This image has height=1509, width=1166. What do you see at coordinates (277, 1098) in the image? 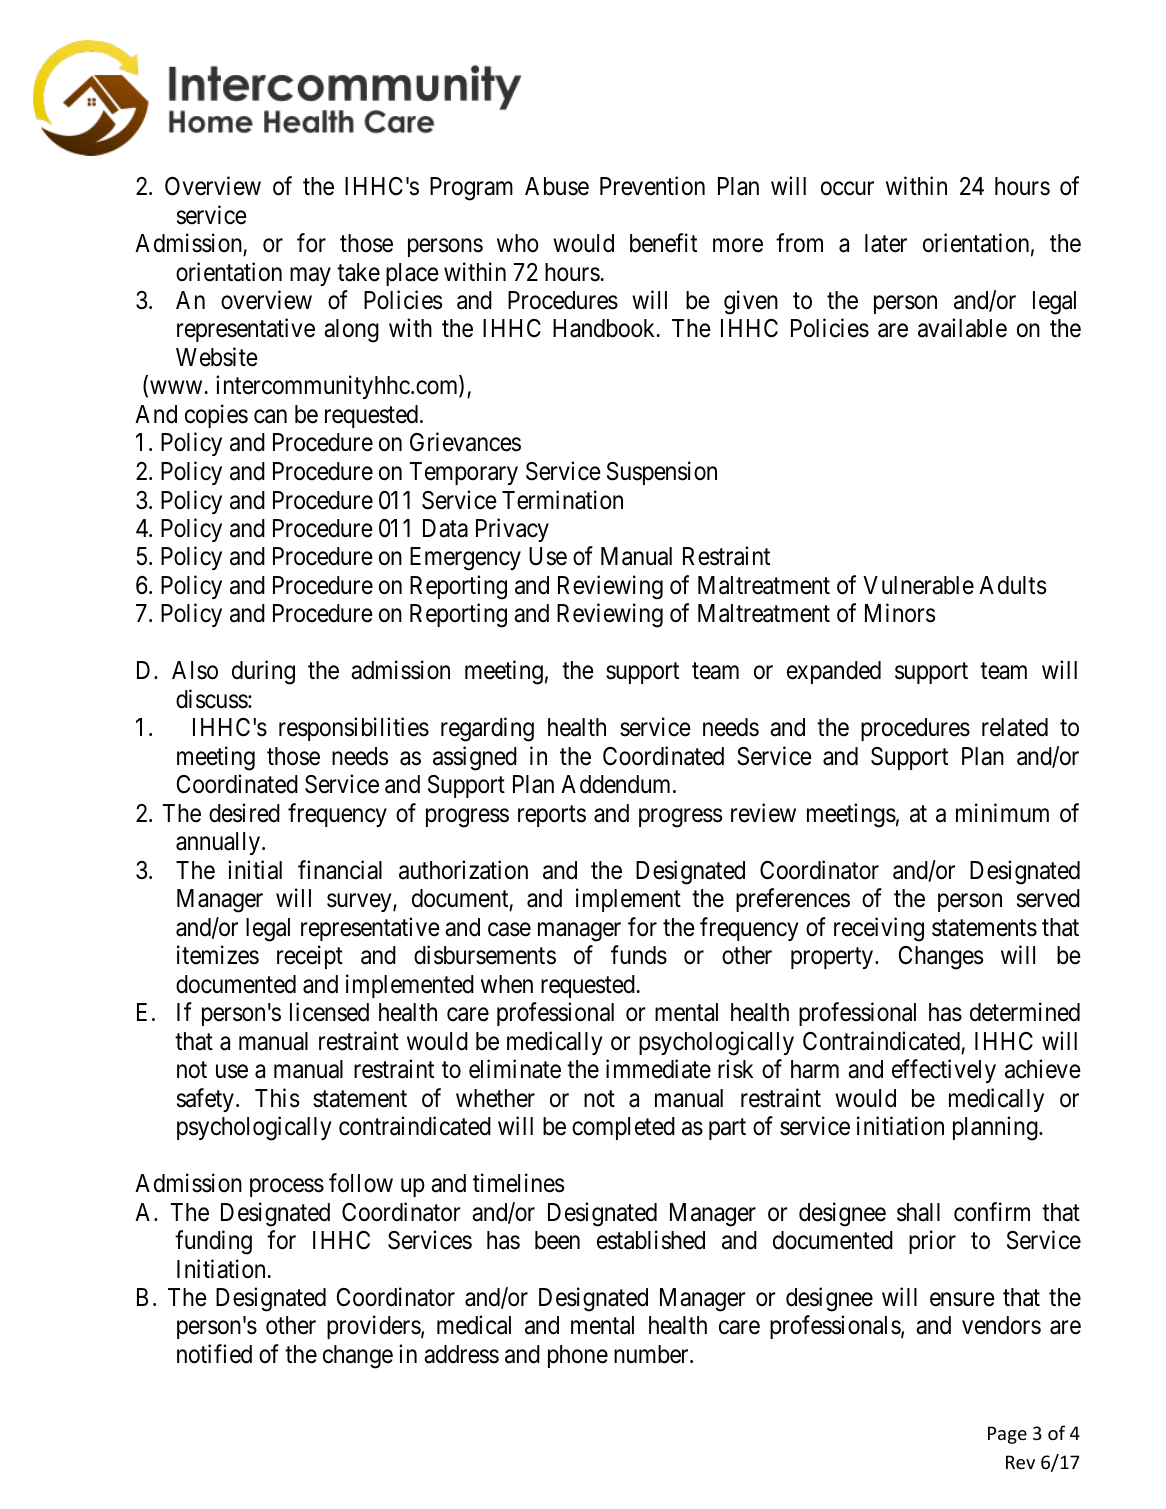
I see `This` at bounding box center [277, 1098].
